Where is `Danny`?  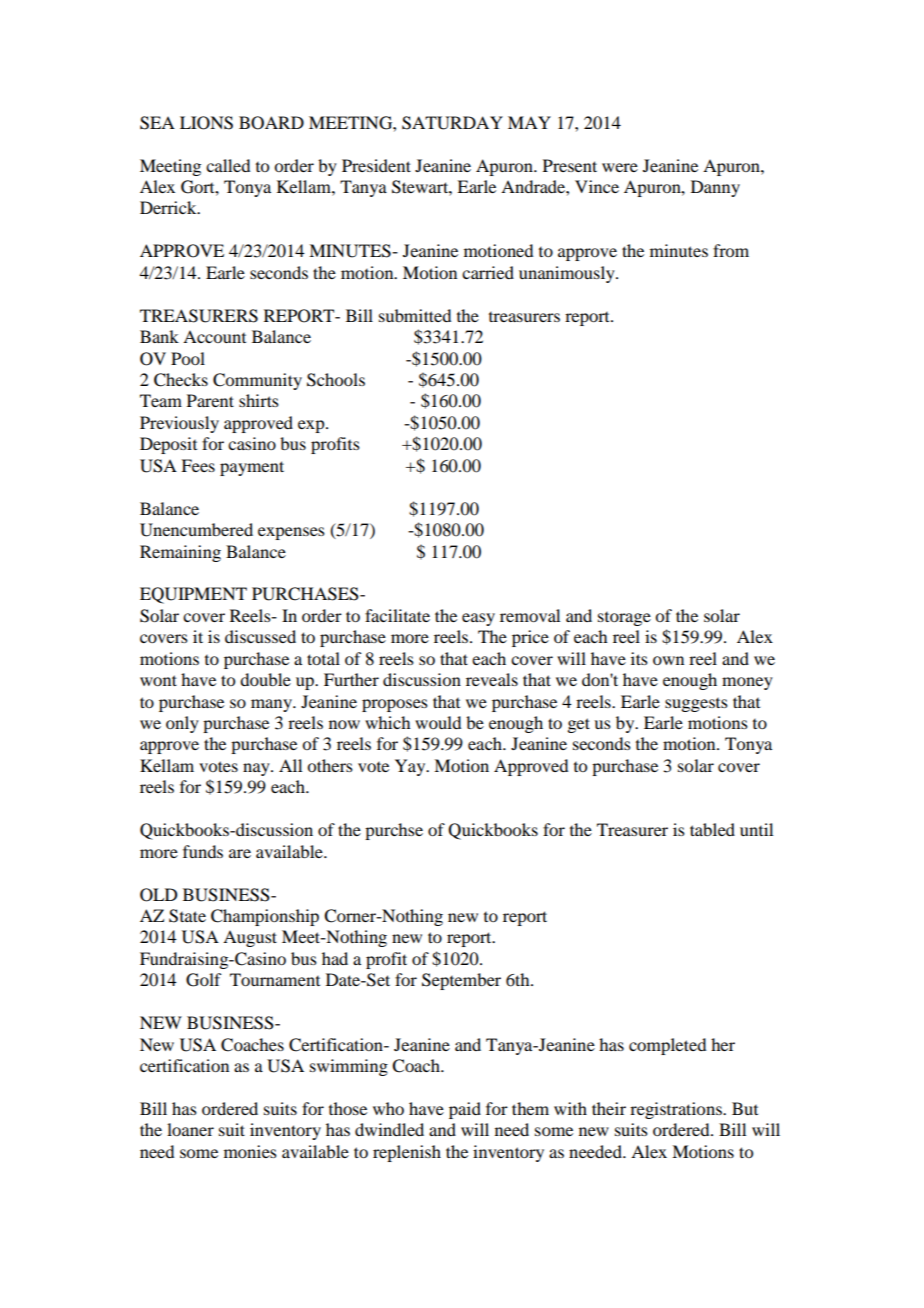
Danny is located at coordinates (715, 188).
